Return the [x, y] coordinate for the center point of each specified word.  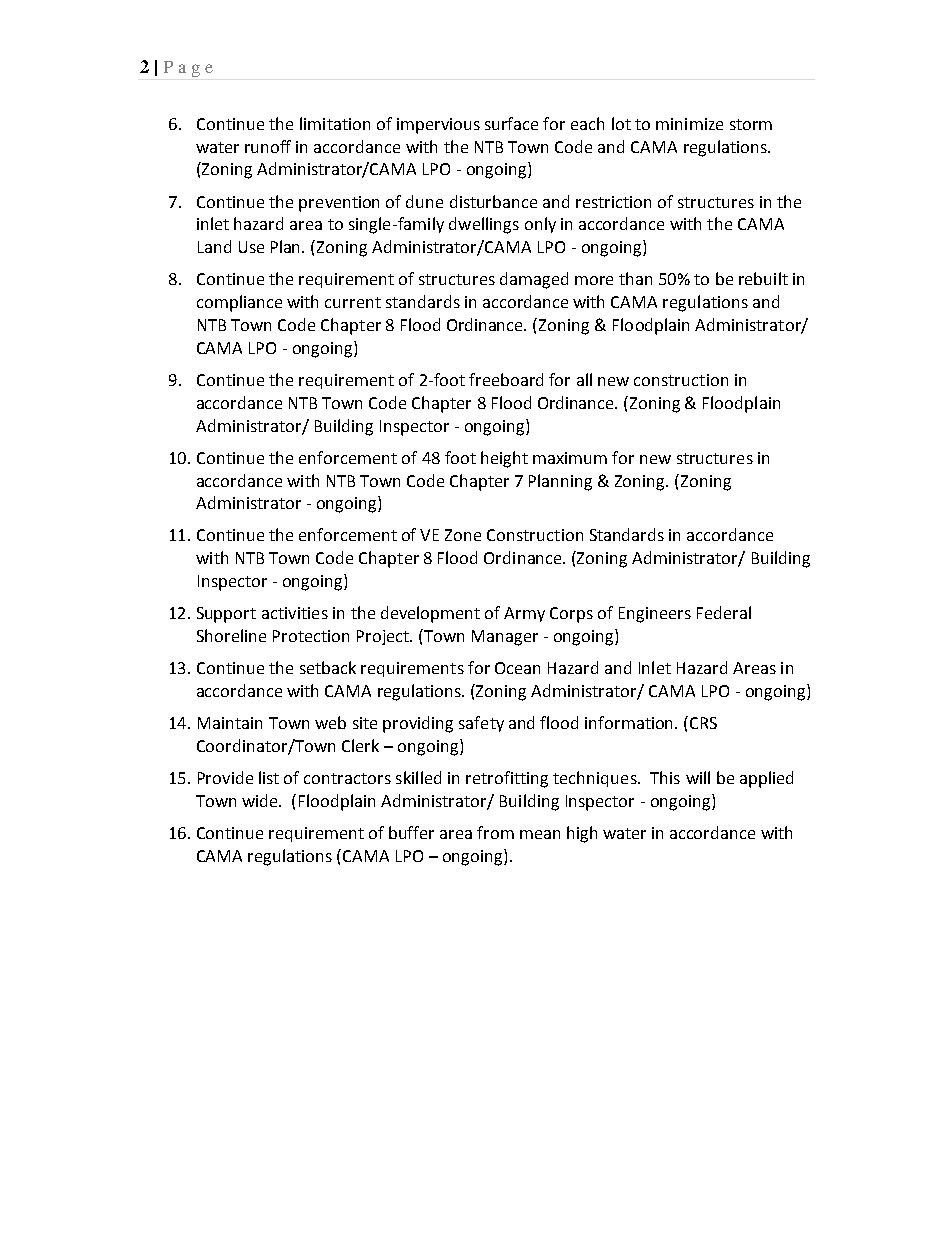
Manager [505, 638]
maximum [570, 458]
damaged [534, 280]
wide [261, 800]
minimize [689, 124]
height [504, 459]
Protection [311, 636]
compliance [239, 303]
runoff [268, 146]
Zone [463, 535]
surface [511, 123]
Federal [724, 612]
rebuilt [763, 278]
